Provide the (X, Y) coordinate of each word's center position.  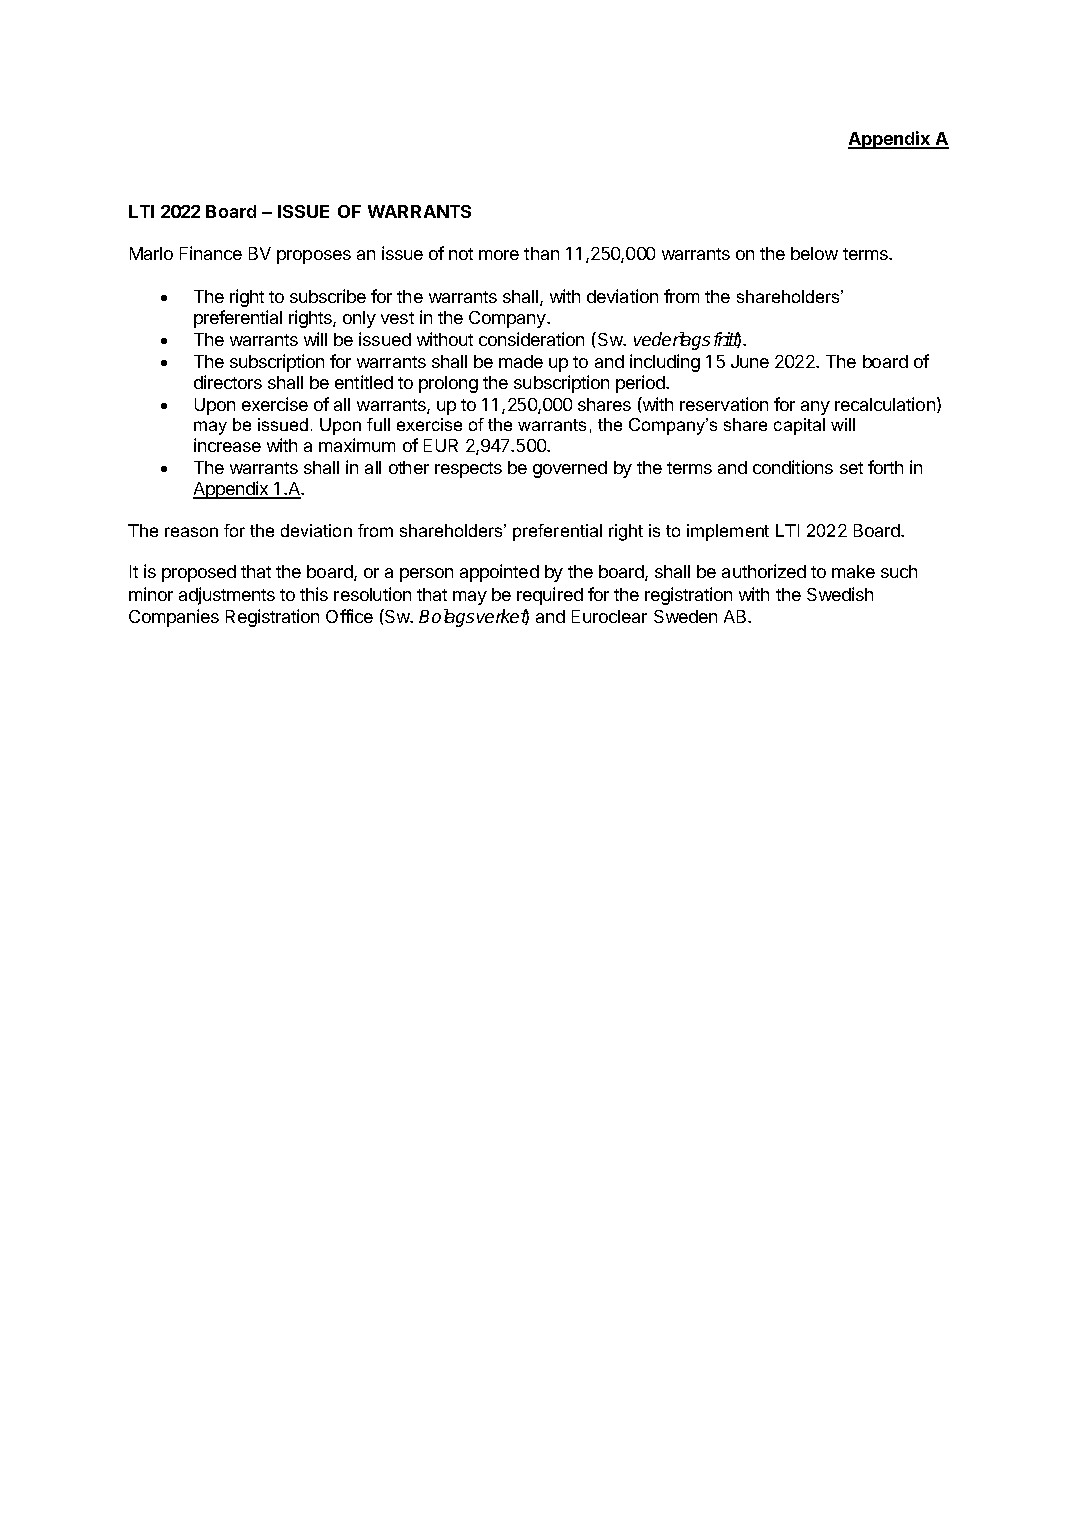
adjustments (227, 596)
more (499, 255)
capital (799, 426)
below (814, 253)
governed (570, 469)
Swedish (840, 594)
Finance (211, 253)
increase (227, 445)
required (550, 596)
